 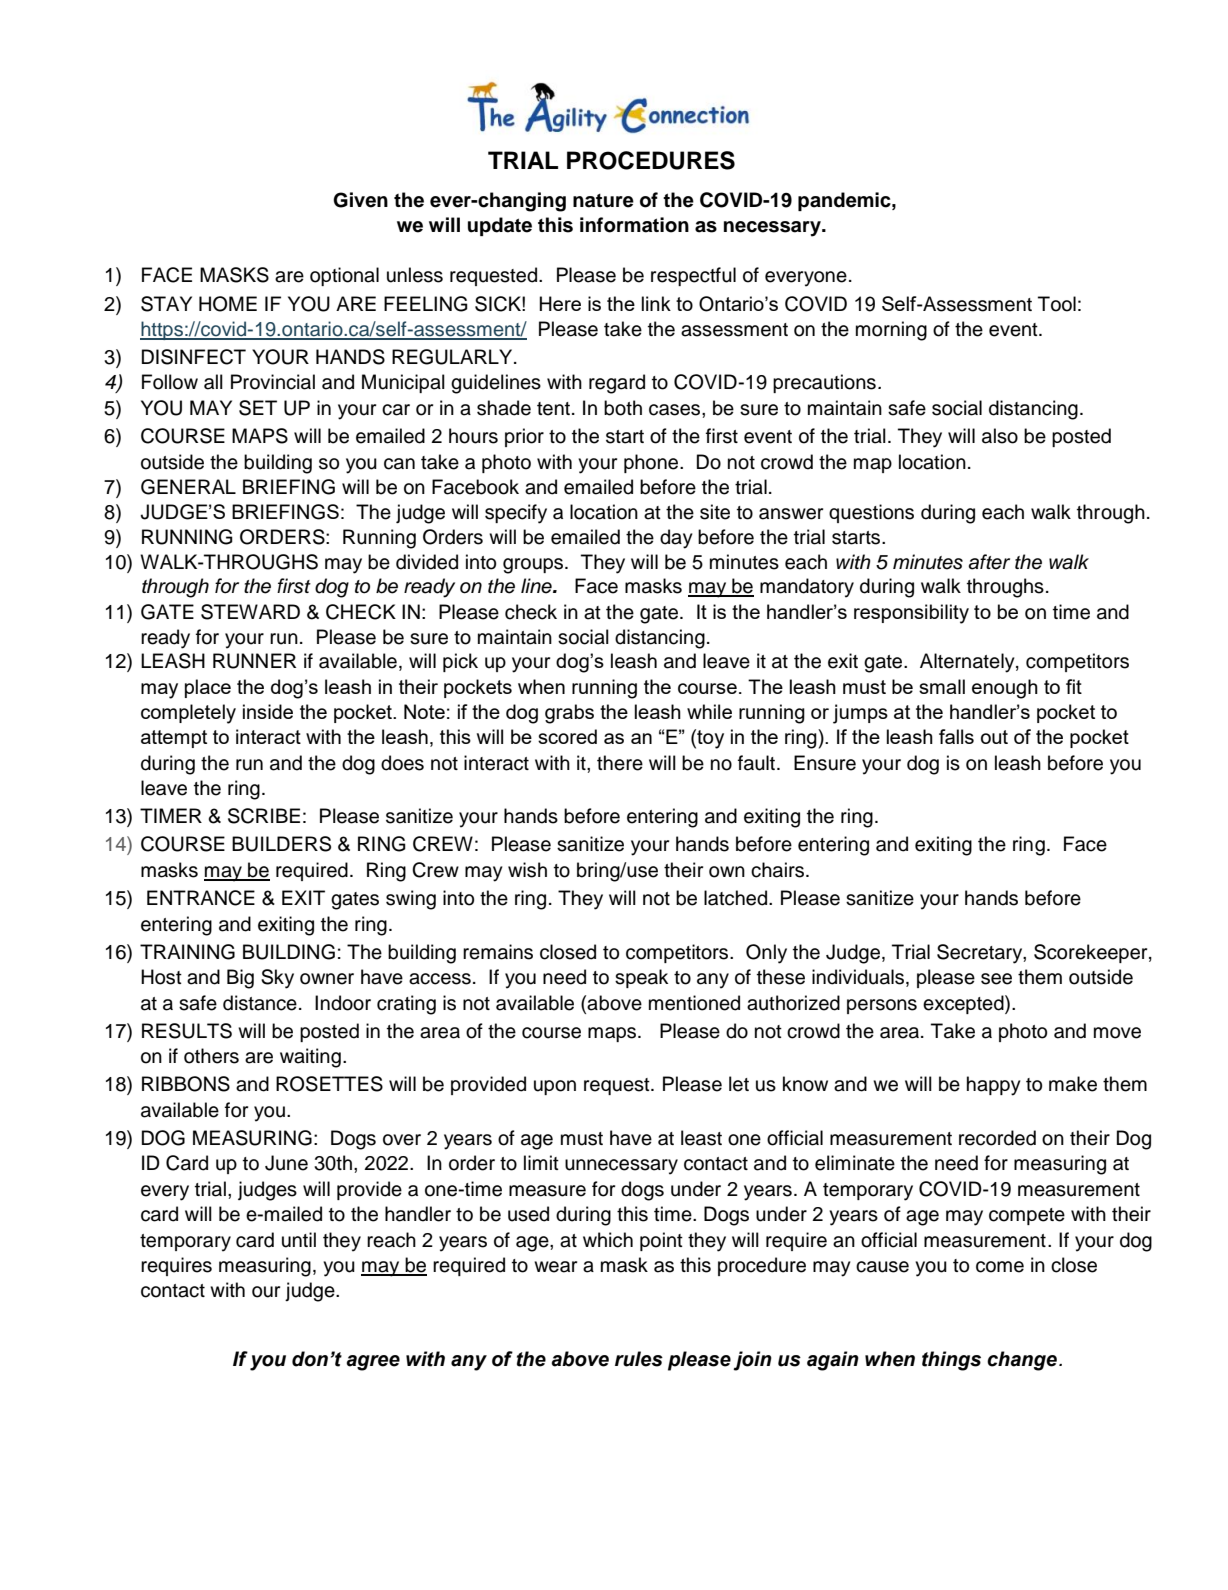 I want to click on after, so click(x=989, y=562).
